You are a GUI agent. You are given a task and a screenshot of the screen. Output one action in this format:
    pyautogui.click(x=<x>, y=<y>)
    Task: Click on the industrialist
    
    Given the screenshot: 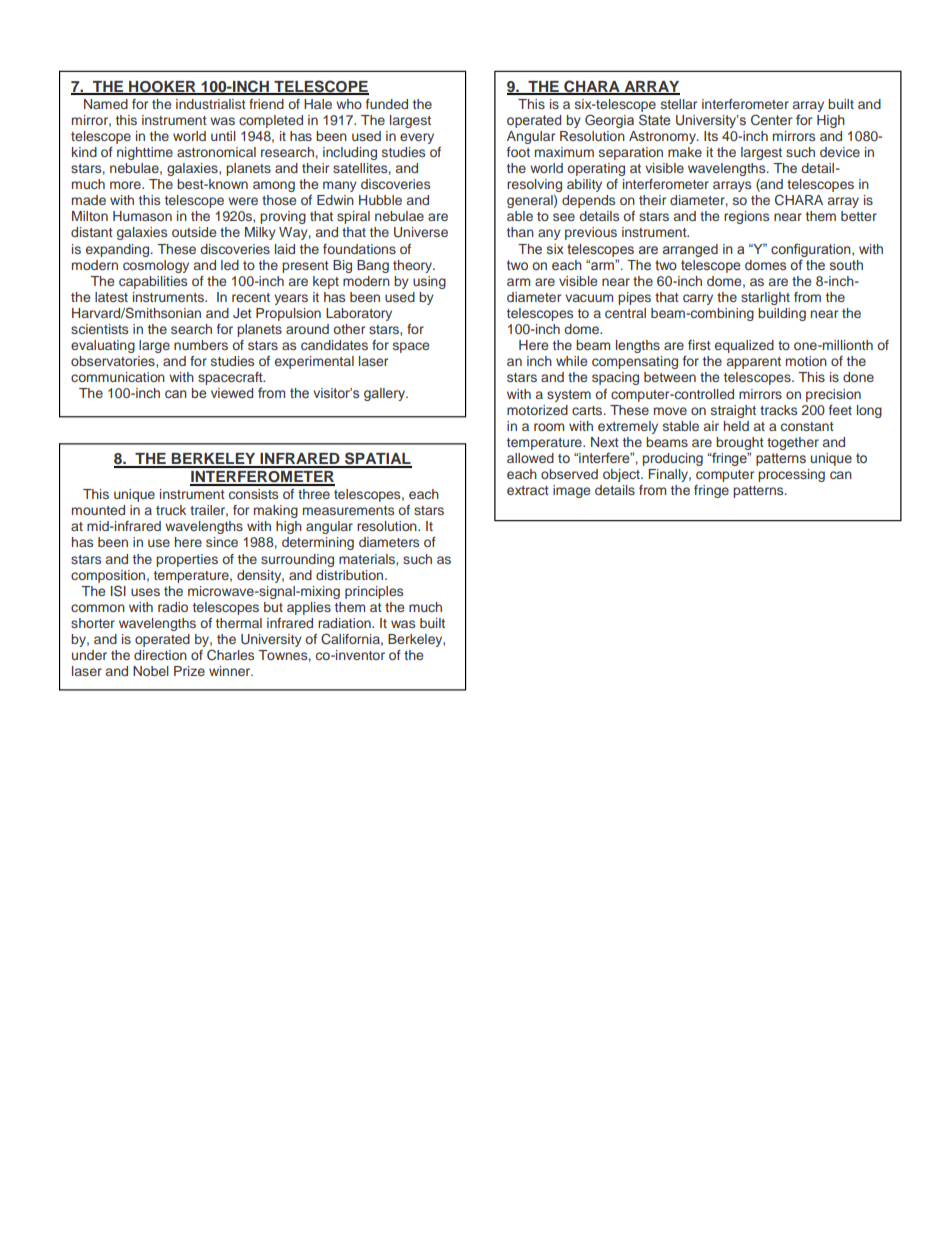 What is the action you would take?
    pyautogui.click(x=211, y=104)
